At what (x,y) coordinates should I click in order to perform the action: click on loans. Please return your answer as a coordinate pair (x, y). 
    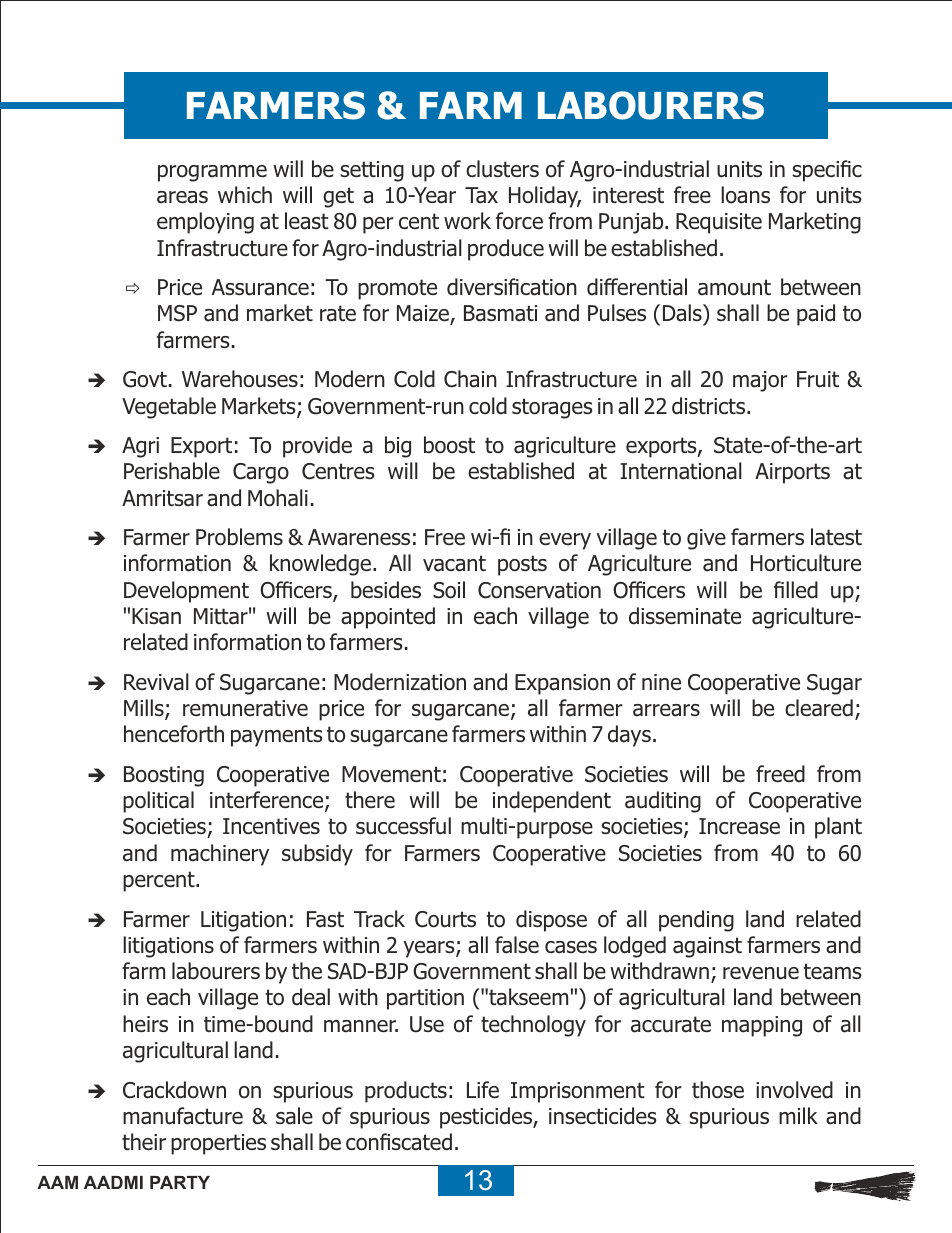
    Looking at the image, I should click on (745, 195).
